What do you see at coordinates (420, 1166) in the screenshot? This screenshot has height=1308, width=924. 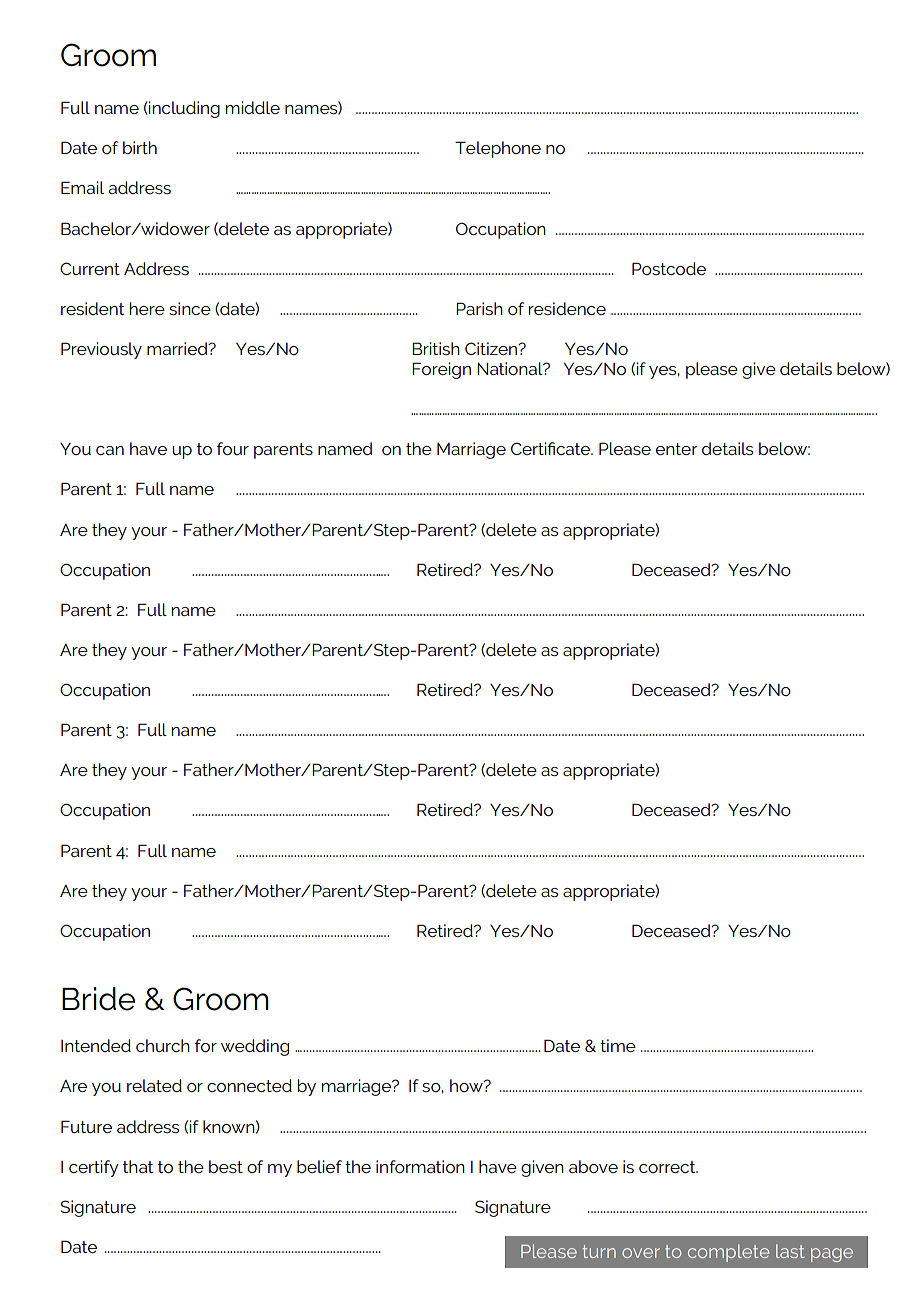 I see `information` at bounding box center [420, 1166].
